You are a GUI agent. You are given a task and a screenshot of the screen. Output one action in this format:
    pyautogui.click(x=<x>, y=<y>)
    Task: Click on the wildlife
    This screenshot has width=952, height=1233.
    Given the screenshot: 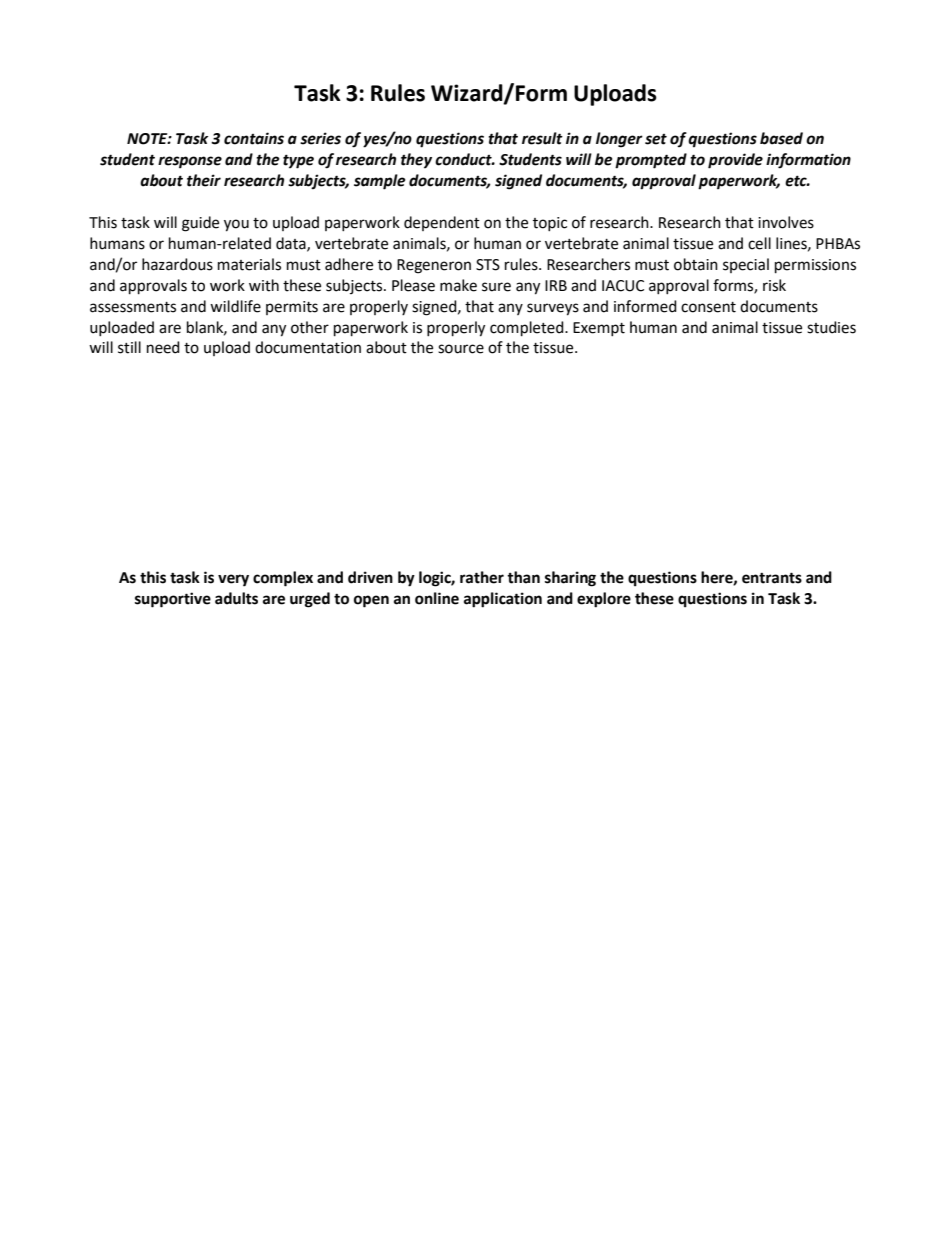 What is the action you would take?
    pyautogui.click(x=235, y=306)
